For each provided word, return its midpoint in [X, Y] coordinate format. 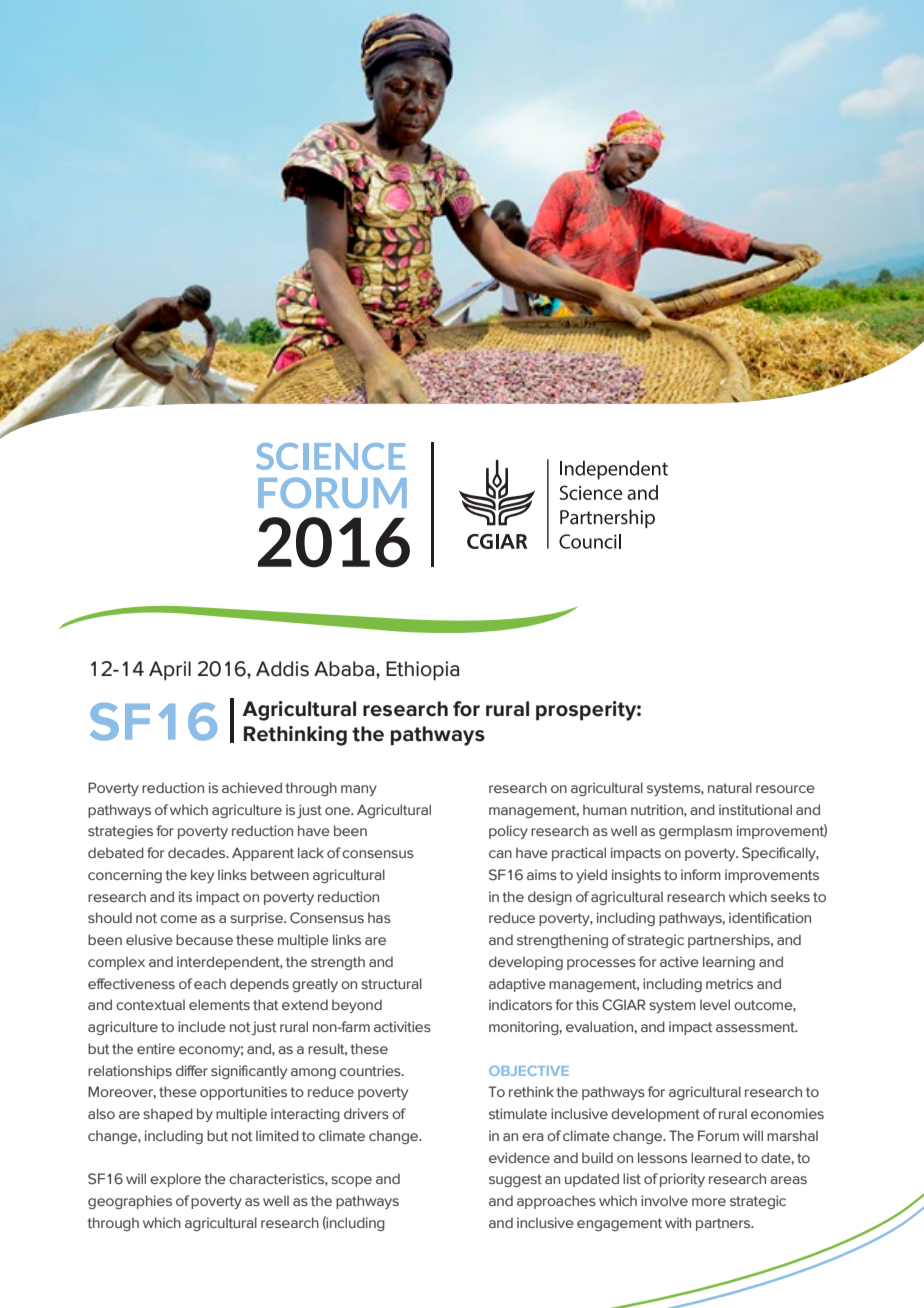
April [170, 671]
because [204, 939]
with [678, 1222]
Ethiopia [422, 671]
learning [729, 963]
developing [526, 963]
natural [730, 787]
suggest [515, 1180]
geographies [130, 1202]
